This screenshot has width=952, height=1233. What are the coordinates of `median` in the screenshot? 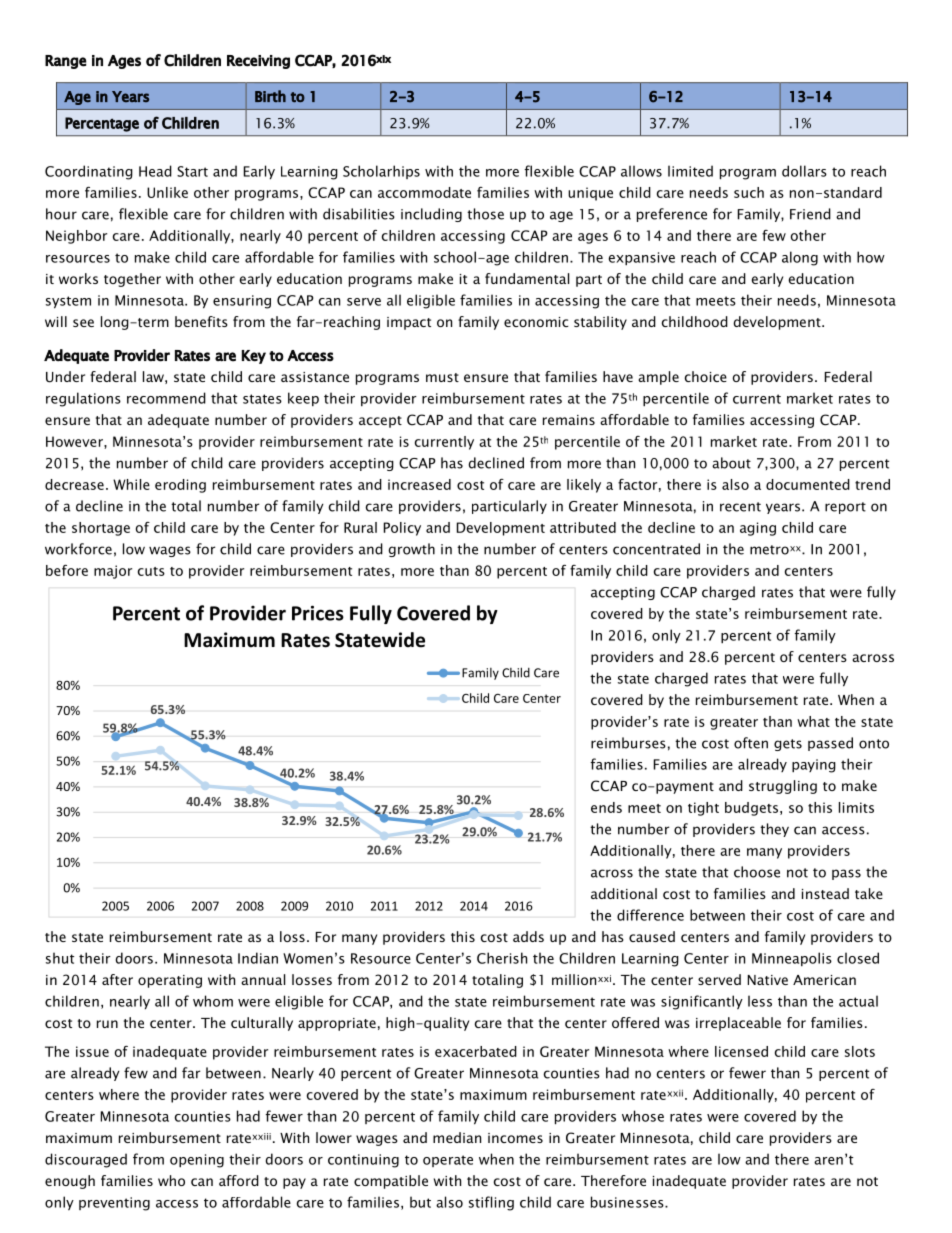 It's located at (457, 1137).
